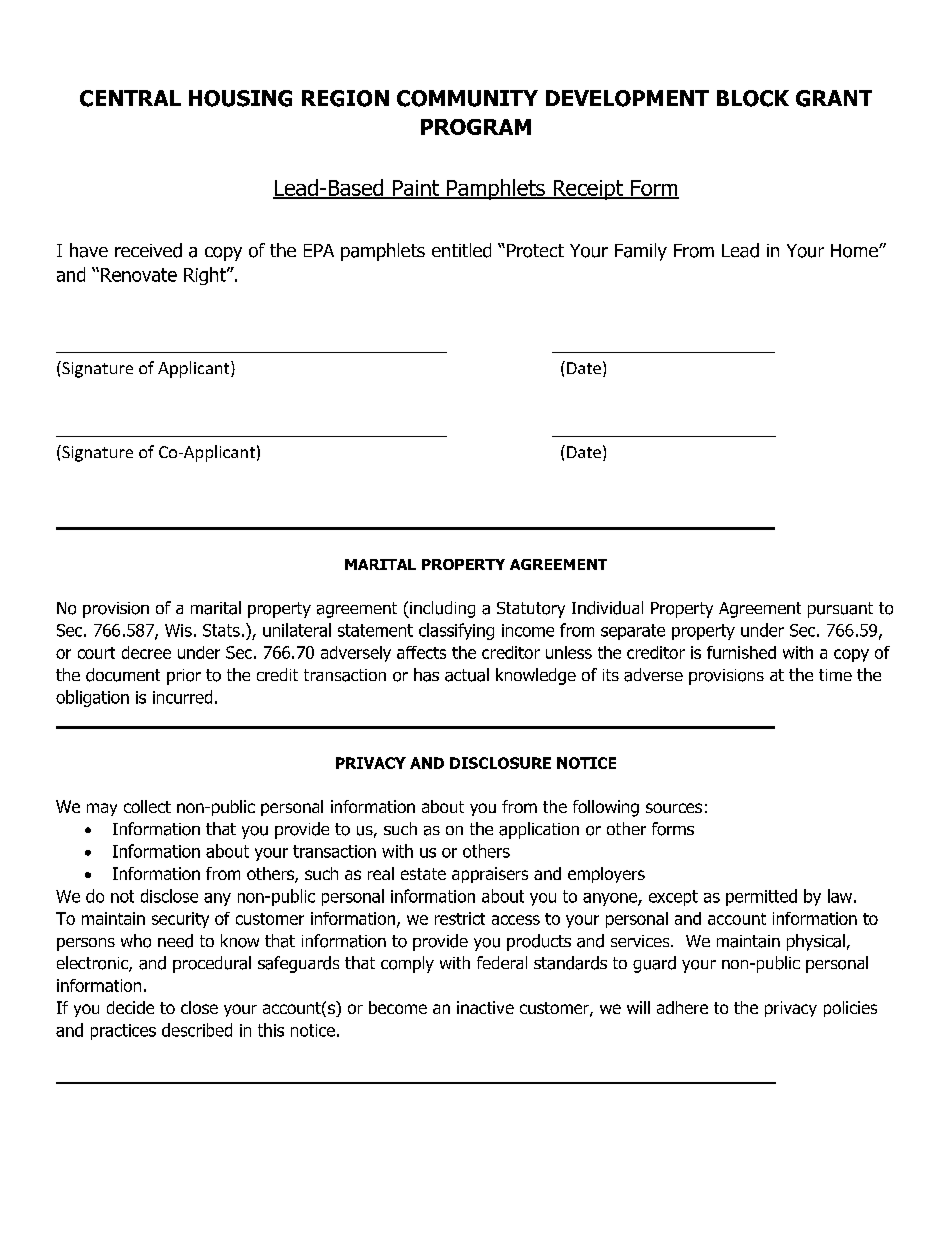  I want to click on time, so click(835, 675).
